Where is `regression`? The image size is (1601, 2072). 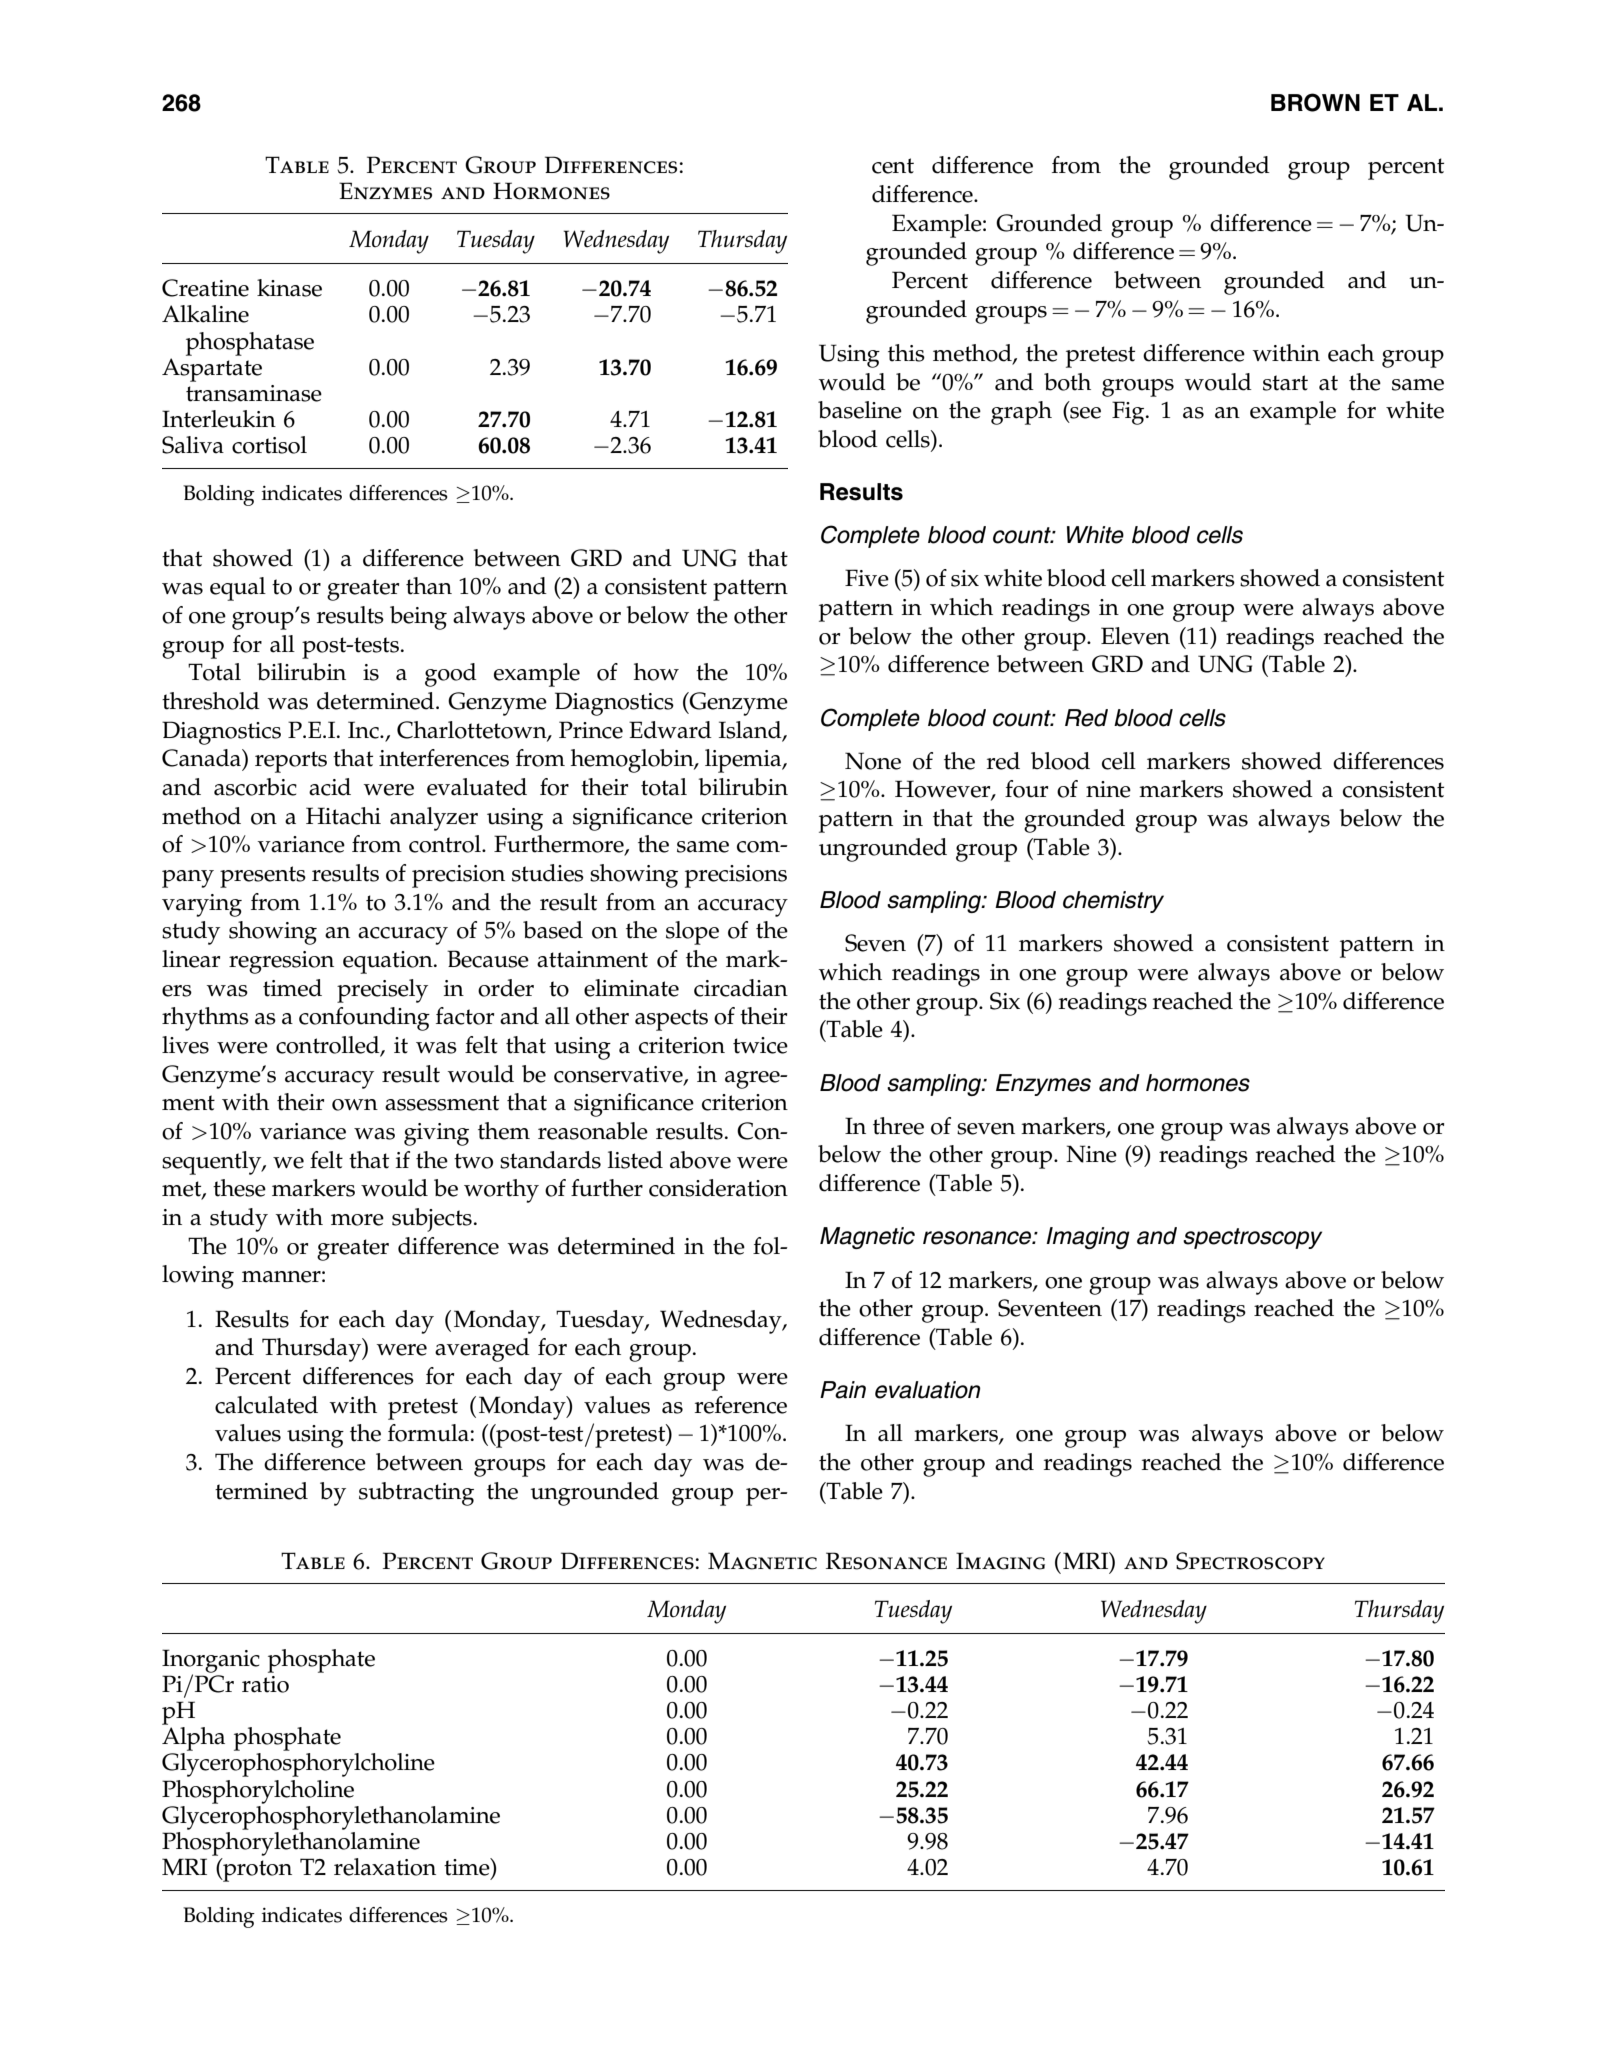
regression is located at coordinates (281, 962).
